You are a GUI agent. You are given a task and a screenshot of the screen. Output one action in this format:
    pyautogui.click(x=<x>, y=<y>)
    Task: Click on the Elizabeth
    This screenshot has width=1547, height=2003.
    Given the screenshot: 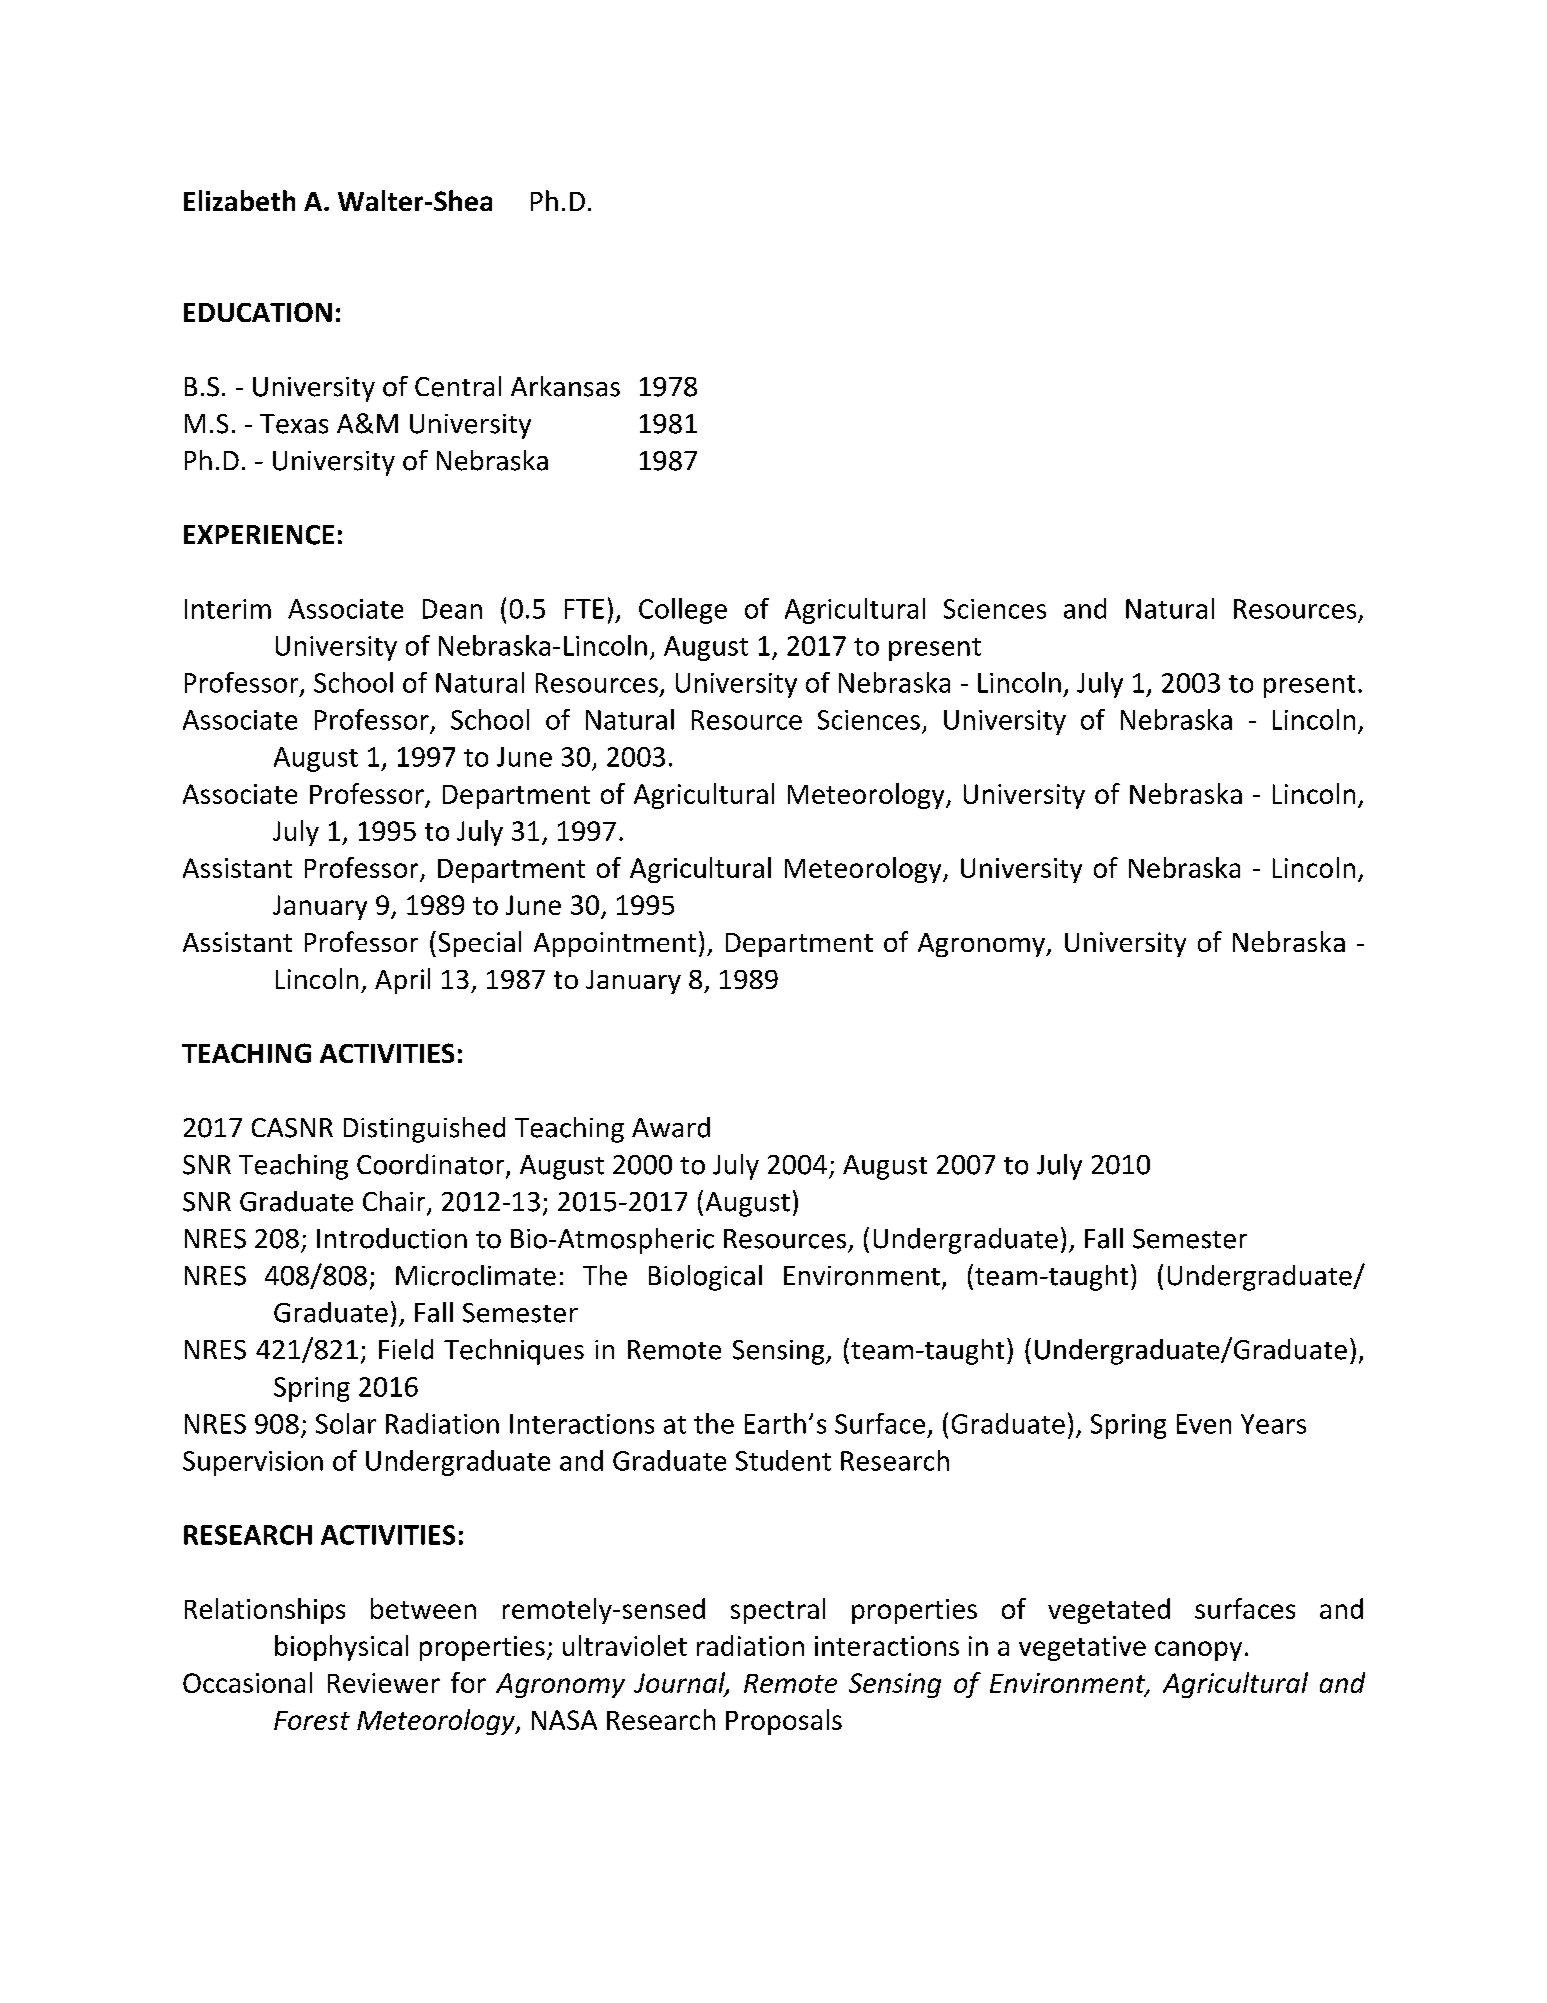 What is the action you would take?
    pyautogui.click(x=239, y=200)
